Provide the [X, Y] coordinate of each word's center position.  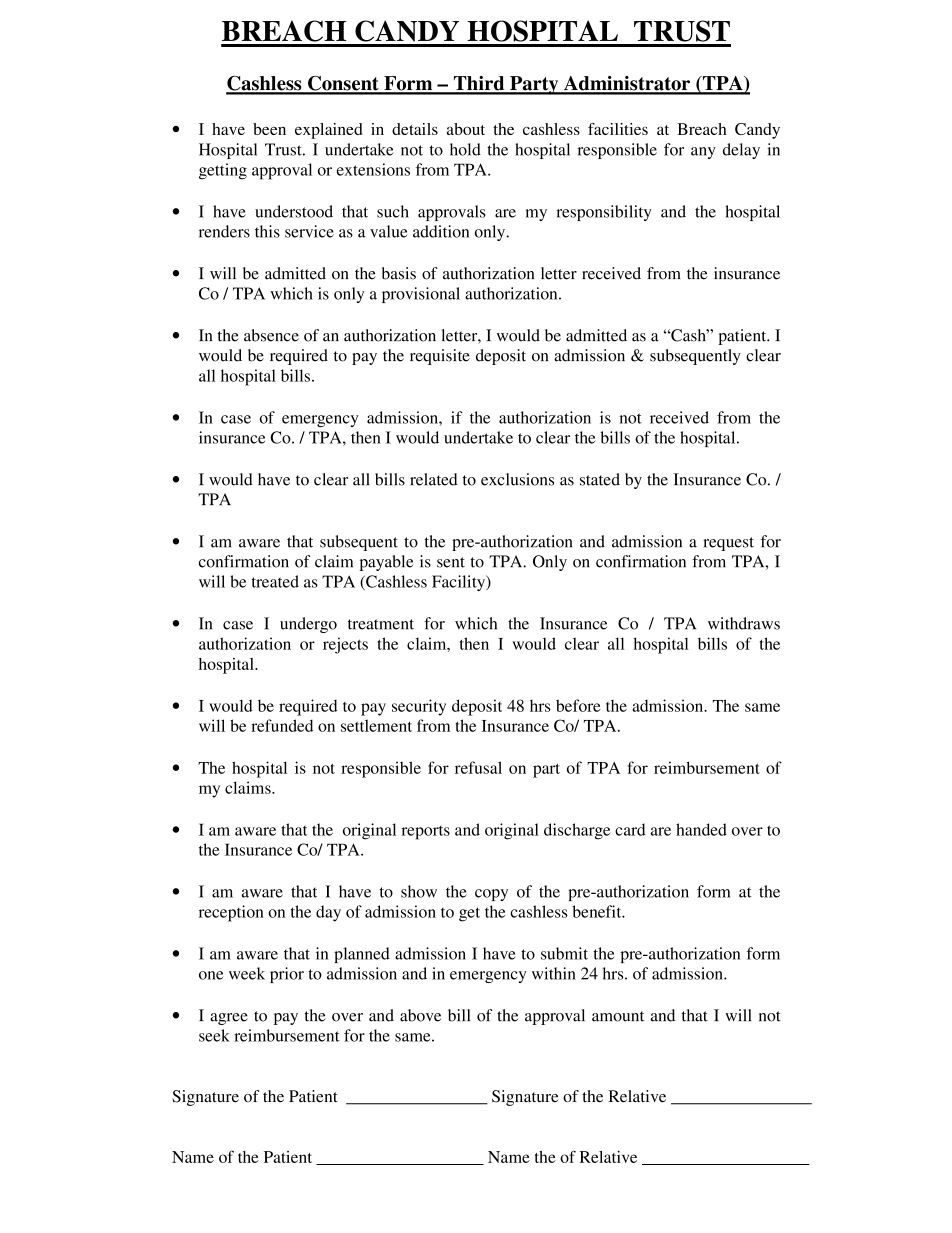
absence [271, 335]
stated [600, 479]
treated [275, 581]
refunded [282, 725]
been [269, 129]
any [703, 153]
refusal [478, 767]
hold [465, 149]
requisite [440, 357]
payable [386, 563]
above [420, 1015]
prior [287, 975]
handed [701, 829]
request [728, 544]
